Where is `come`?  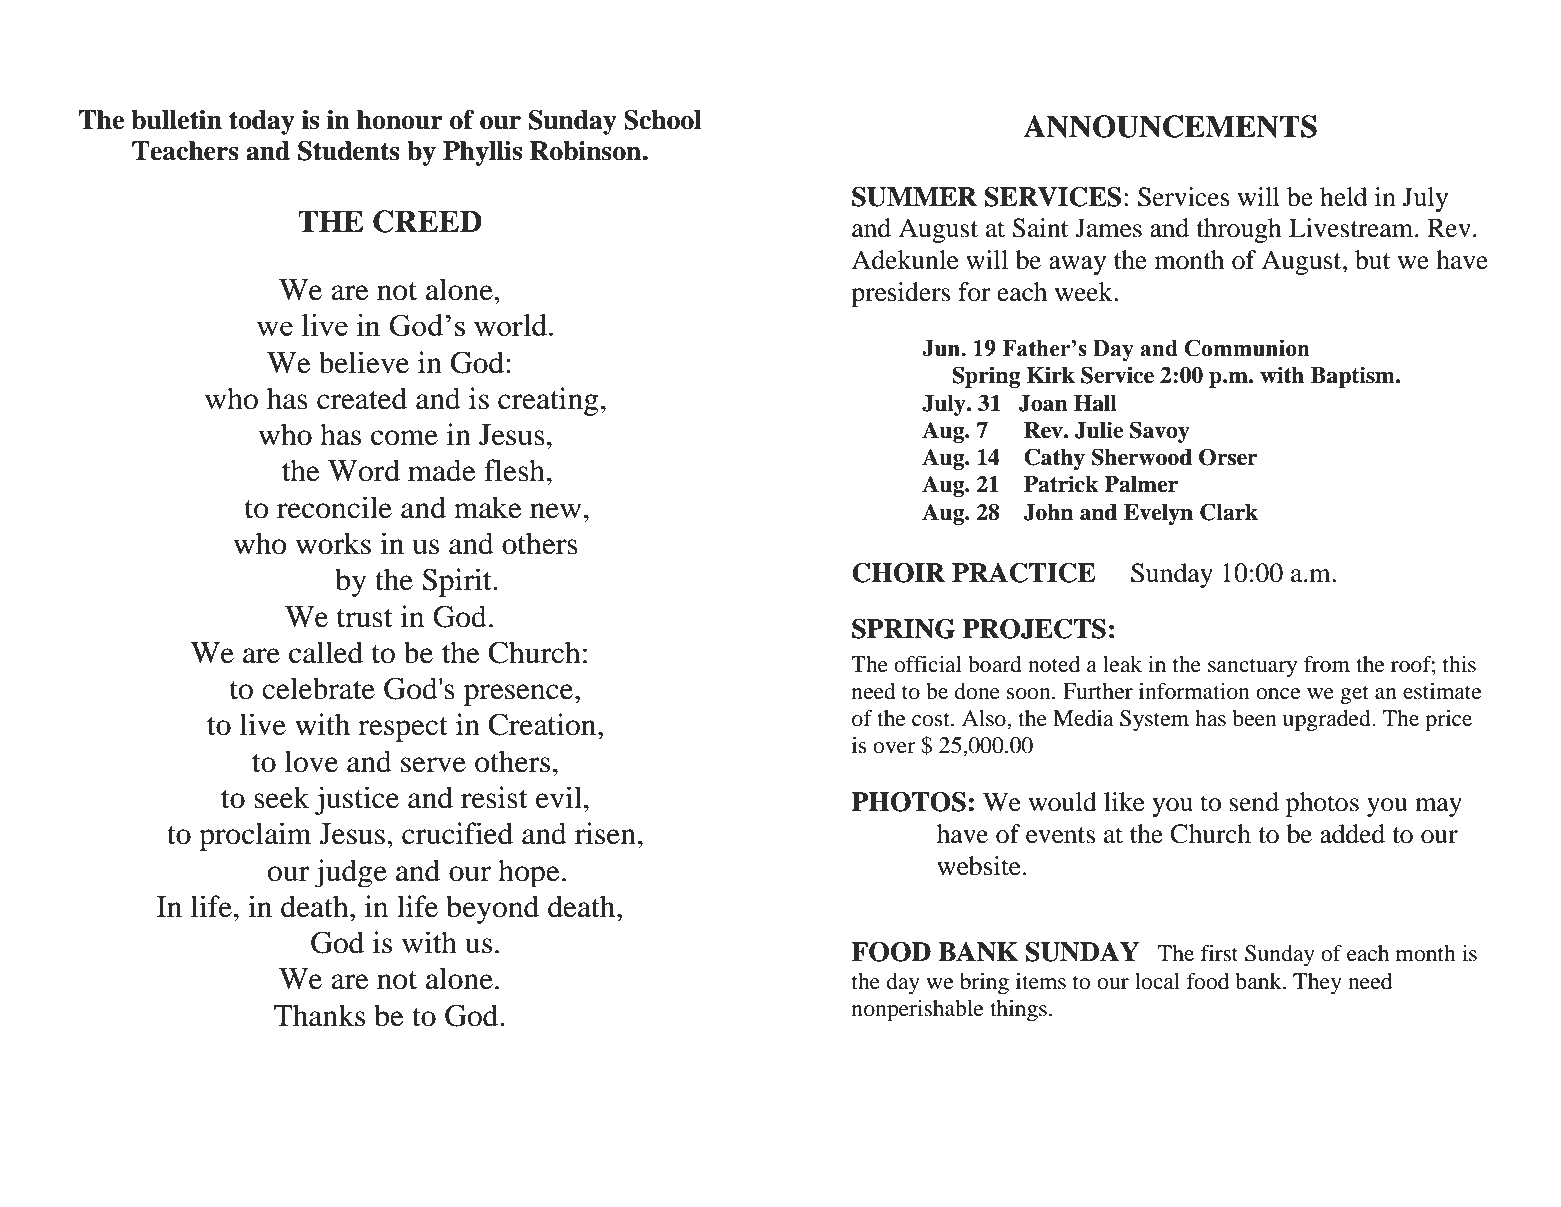
come is located at coordinates (404, 438).
